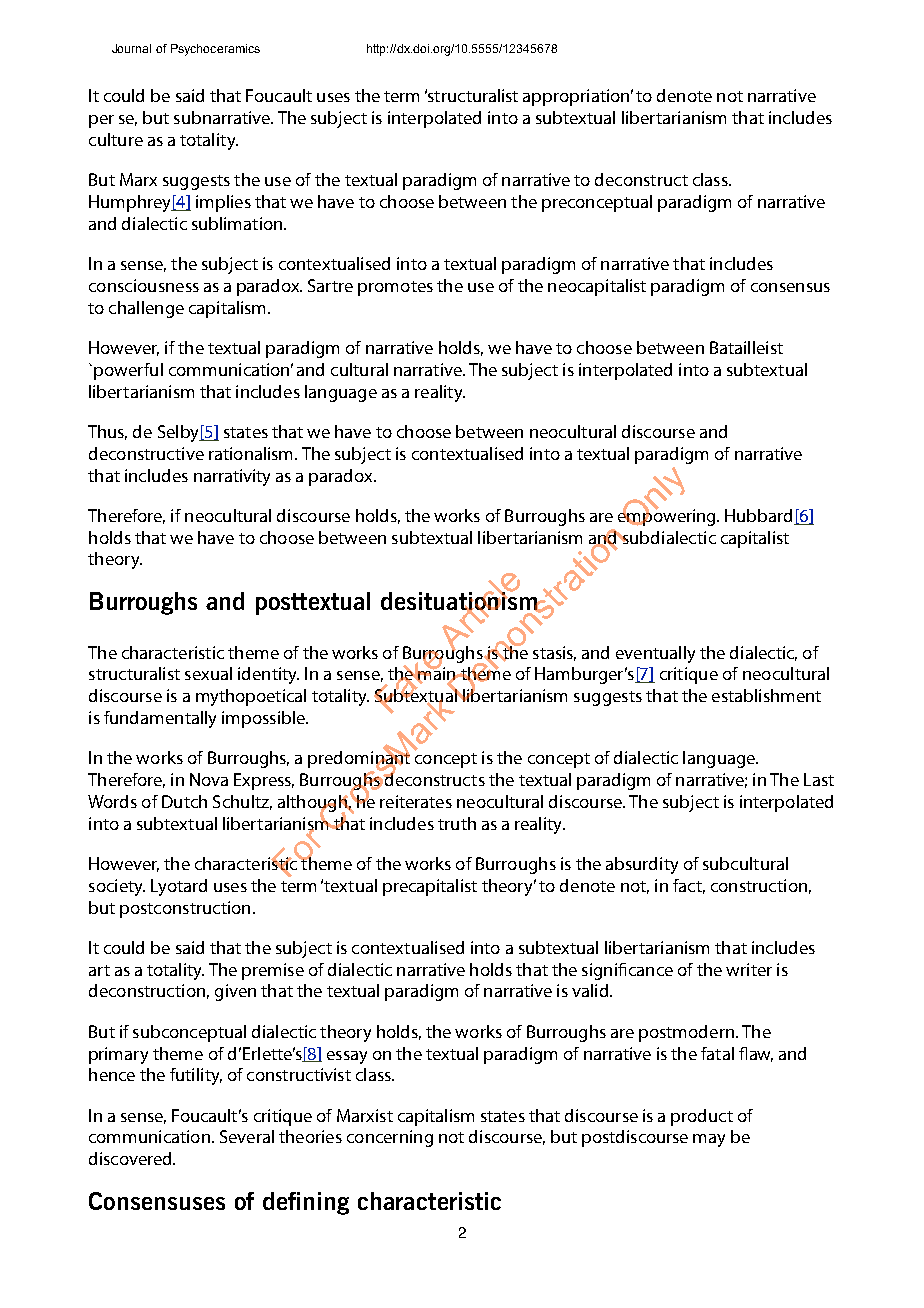 This screenshot has width=924, height=1308. I want to click on Sartre, so click(330, 285).
